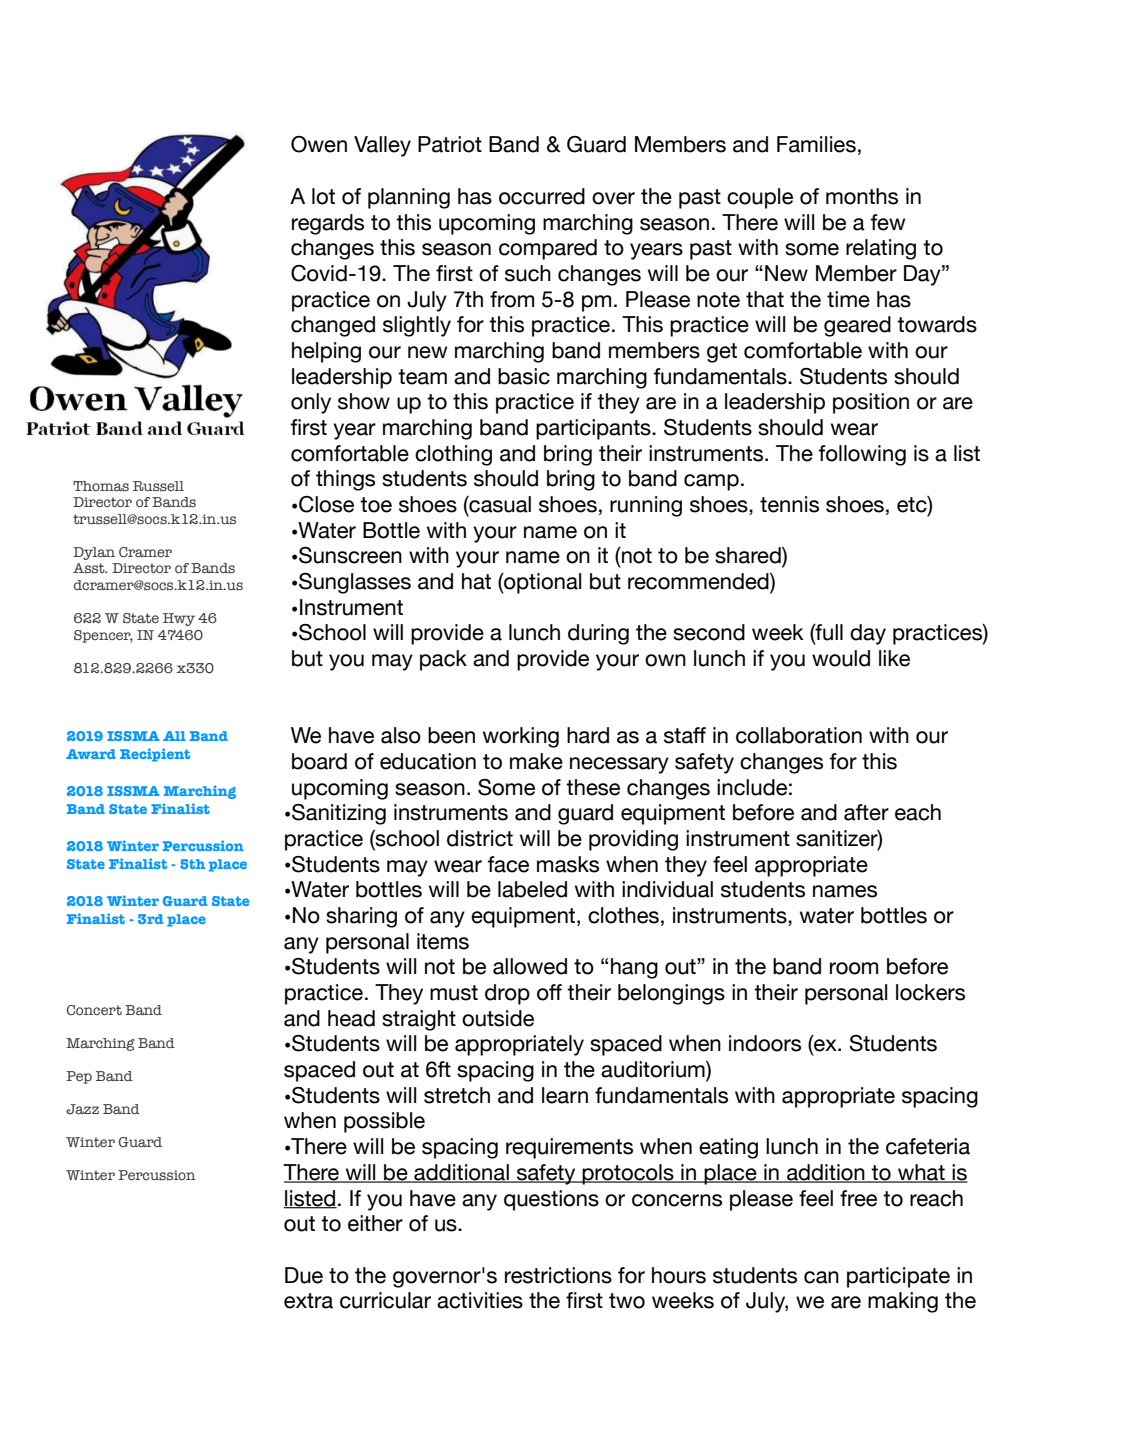 Image resolution: width=1123 pixels, height=1453 pixels. What do you see at coordinates (101, 486) in the page?
I see `Thomas` at bounding box center [101, 486].
